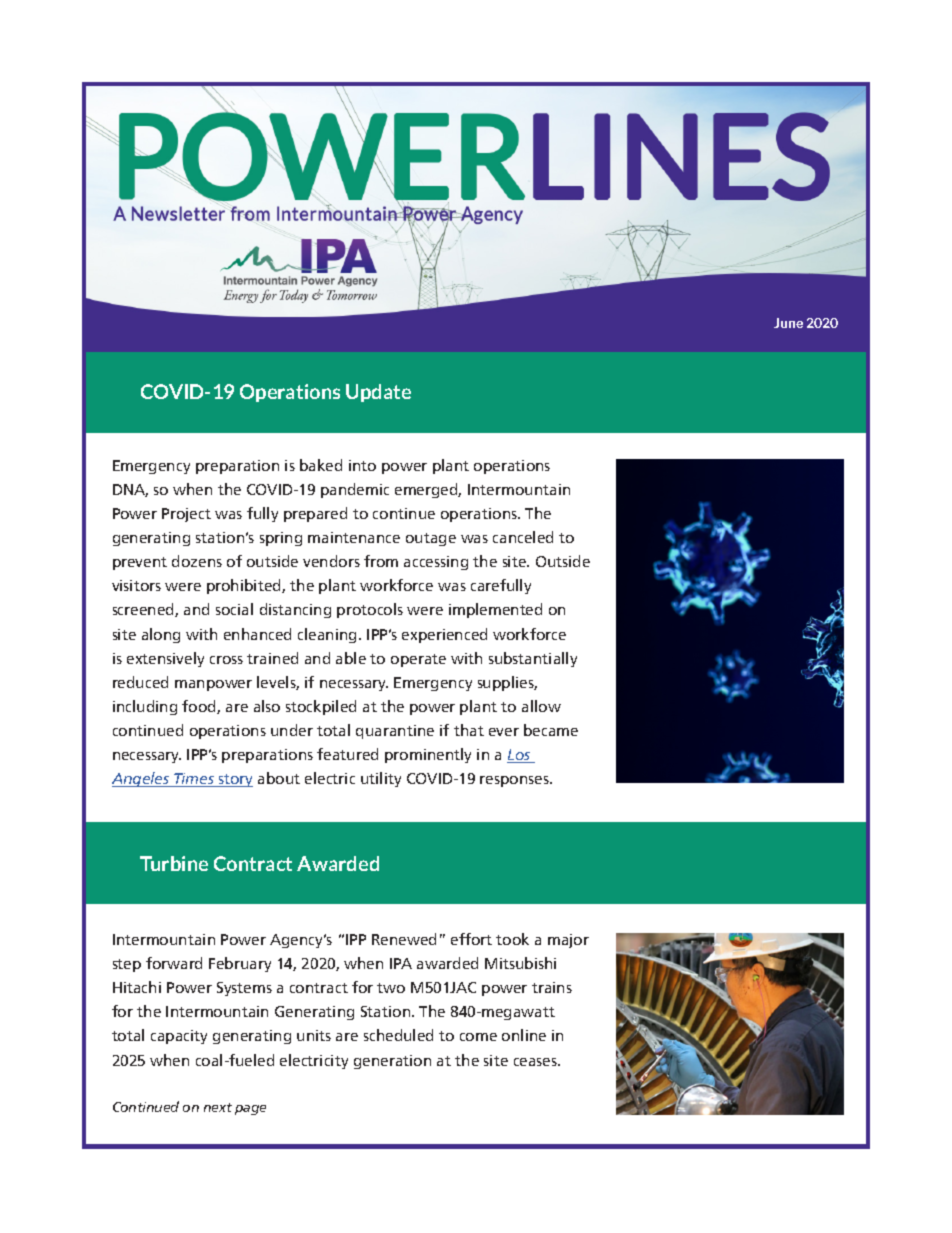 Image resolution: width=952 pixels, height=1233 pixels. Describe the element at coordinates (362, 465) in the screenshot. I see `into` at that location.
